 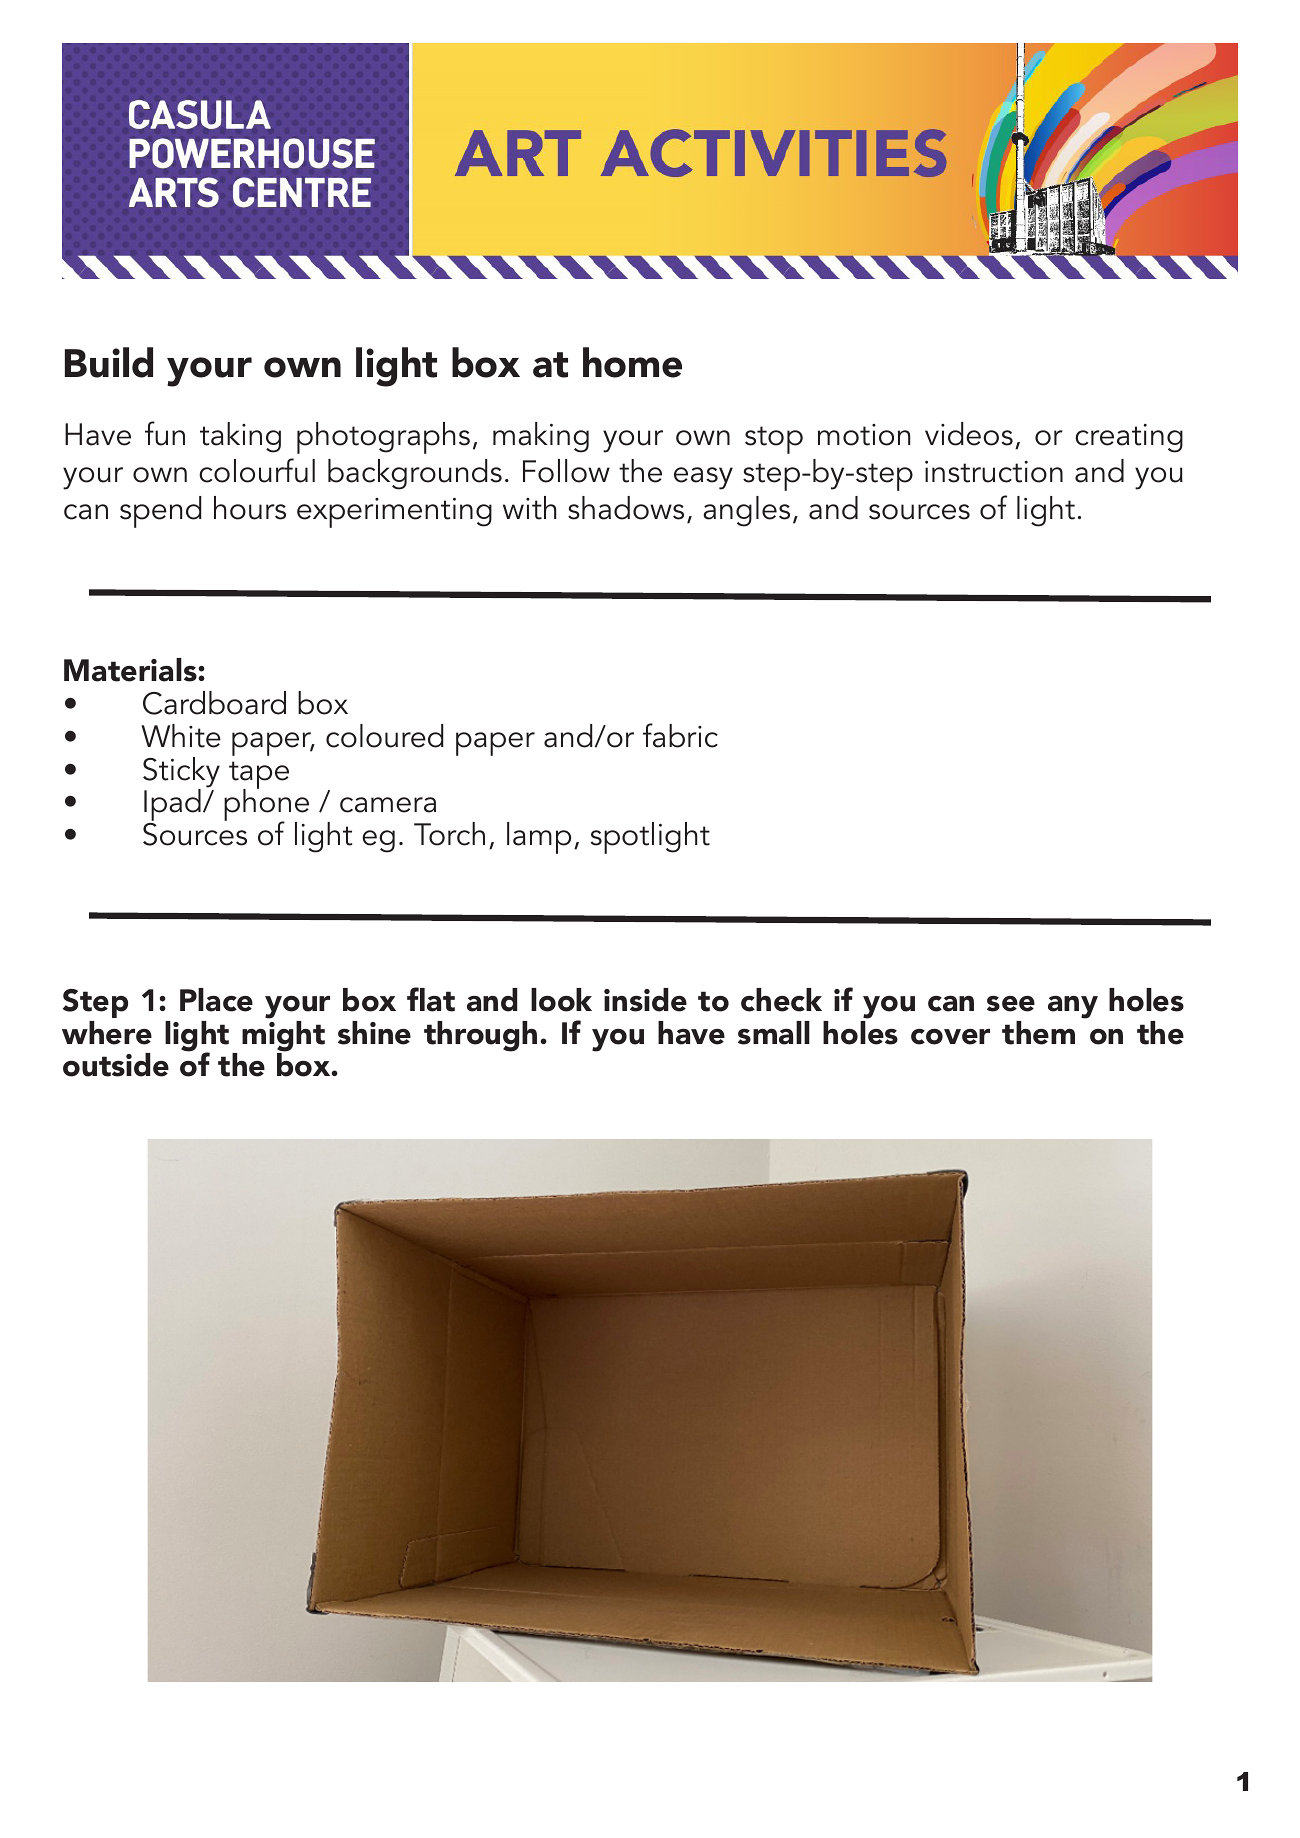 I want to click on fabric, so click(x=680, y=735).
